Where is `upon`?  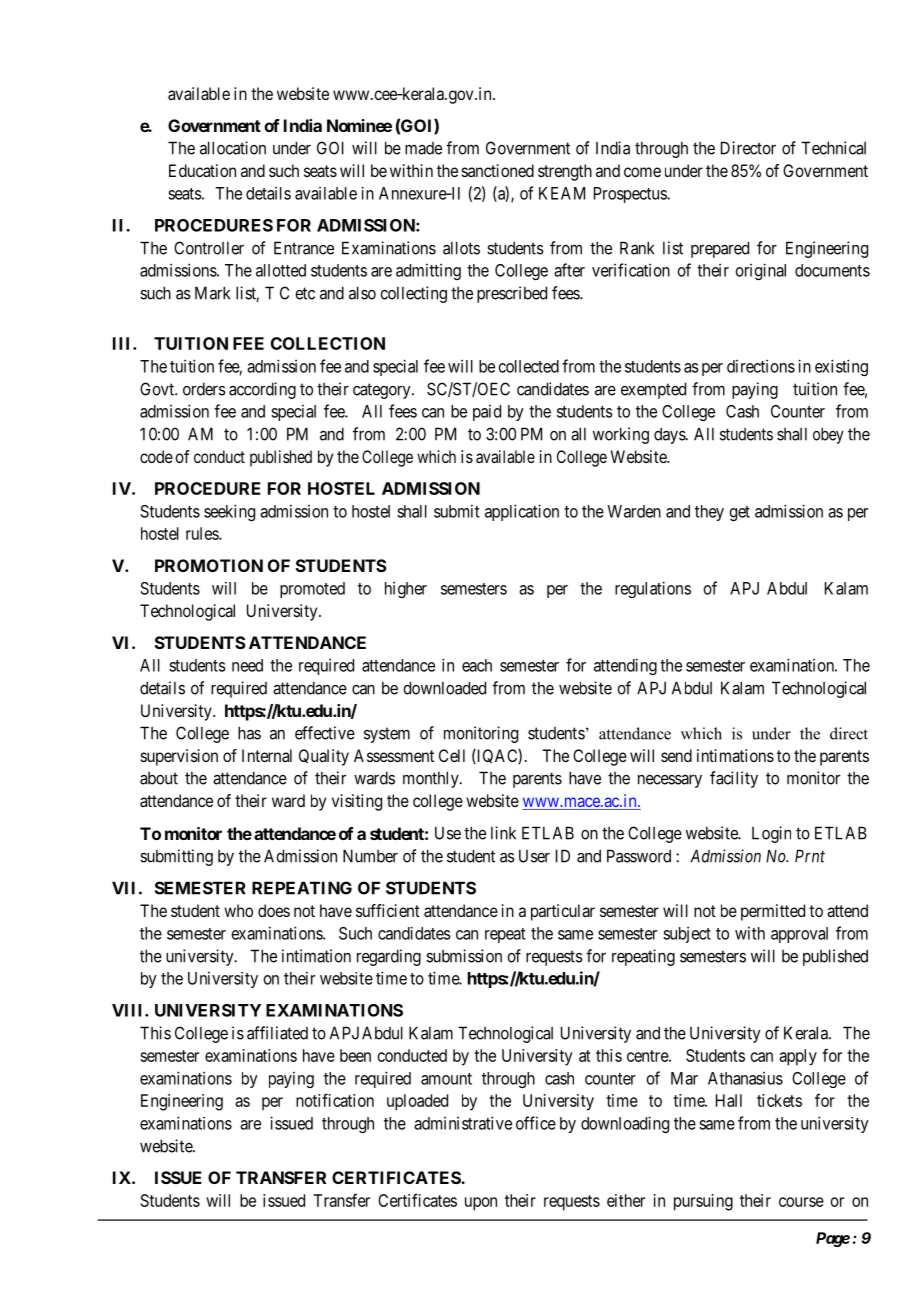 upon is located at coordinates (481, 1204).
